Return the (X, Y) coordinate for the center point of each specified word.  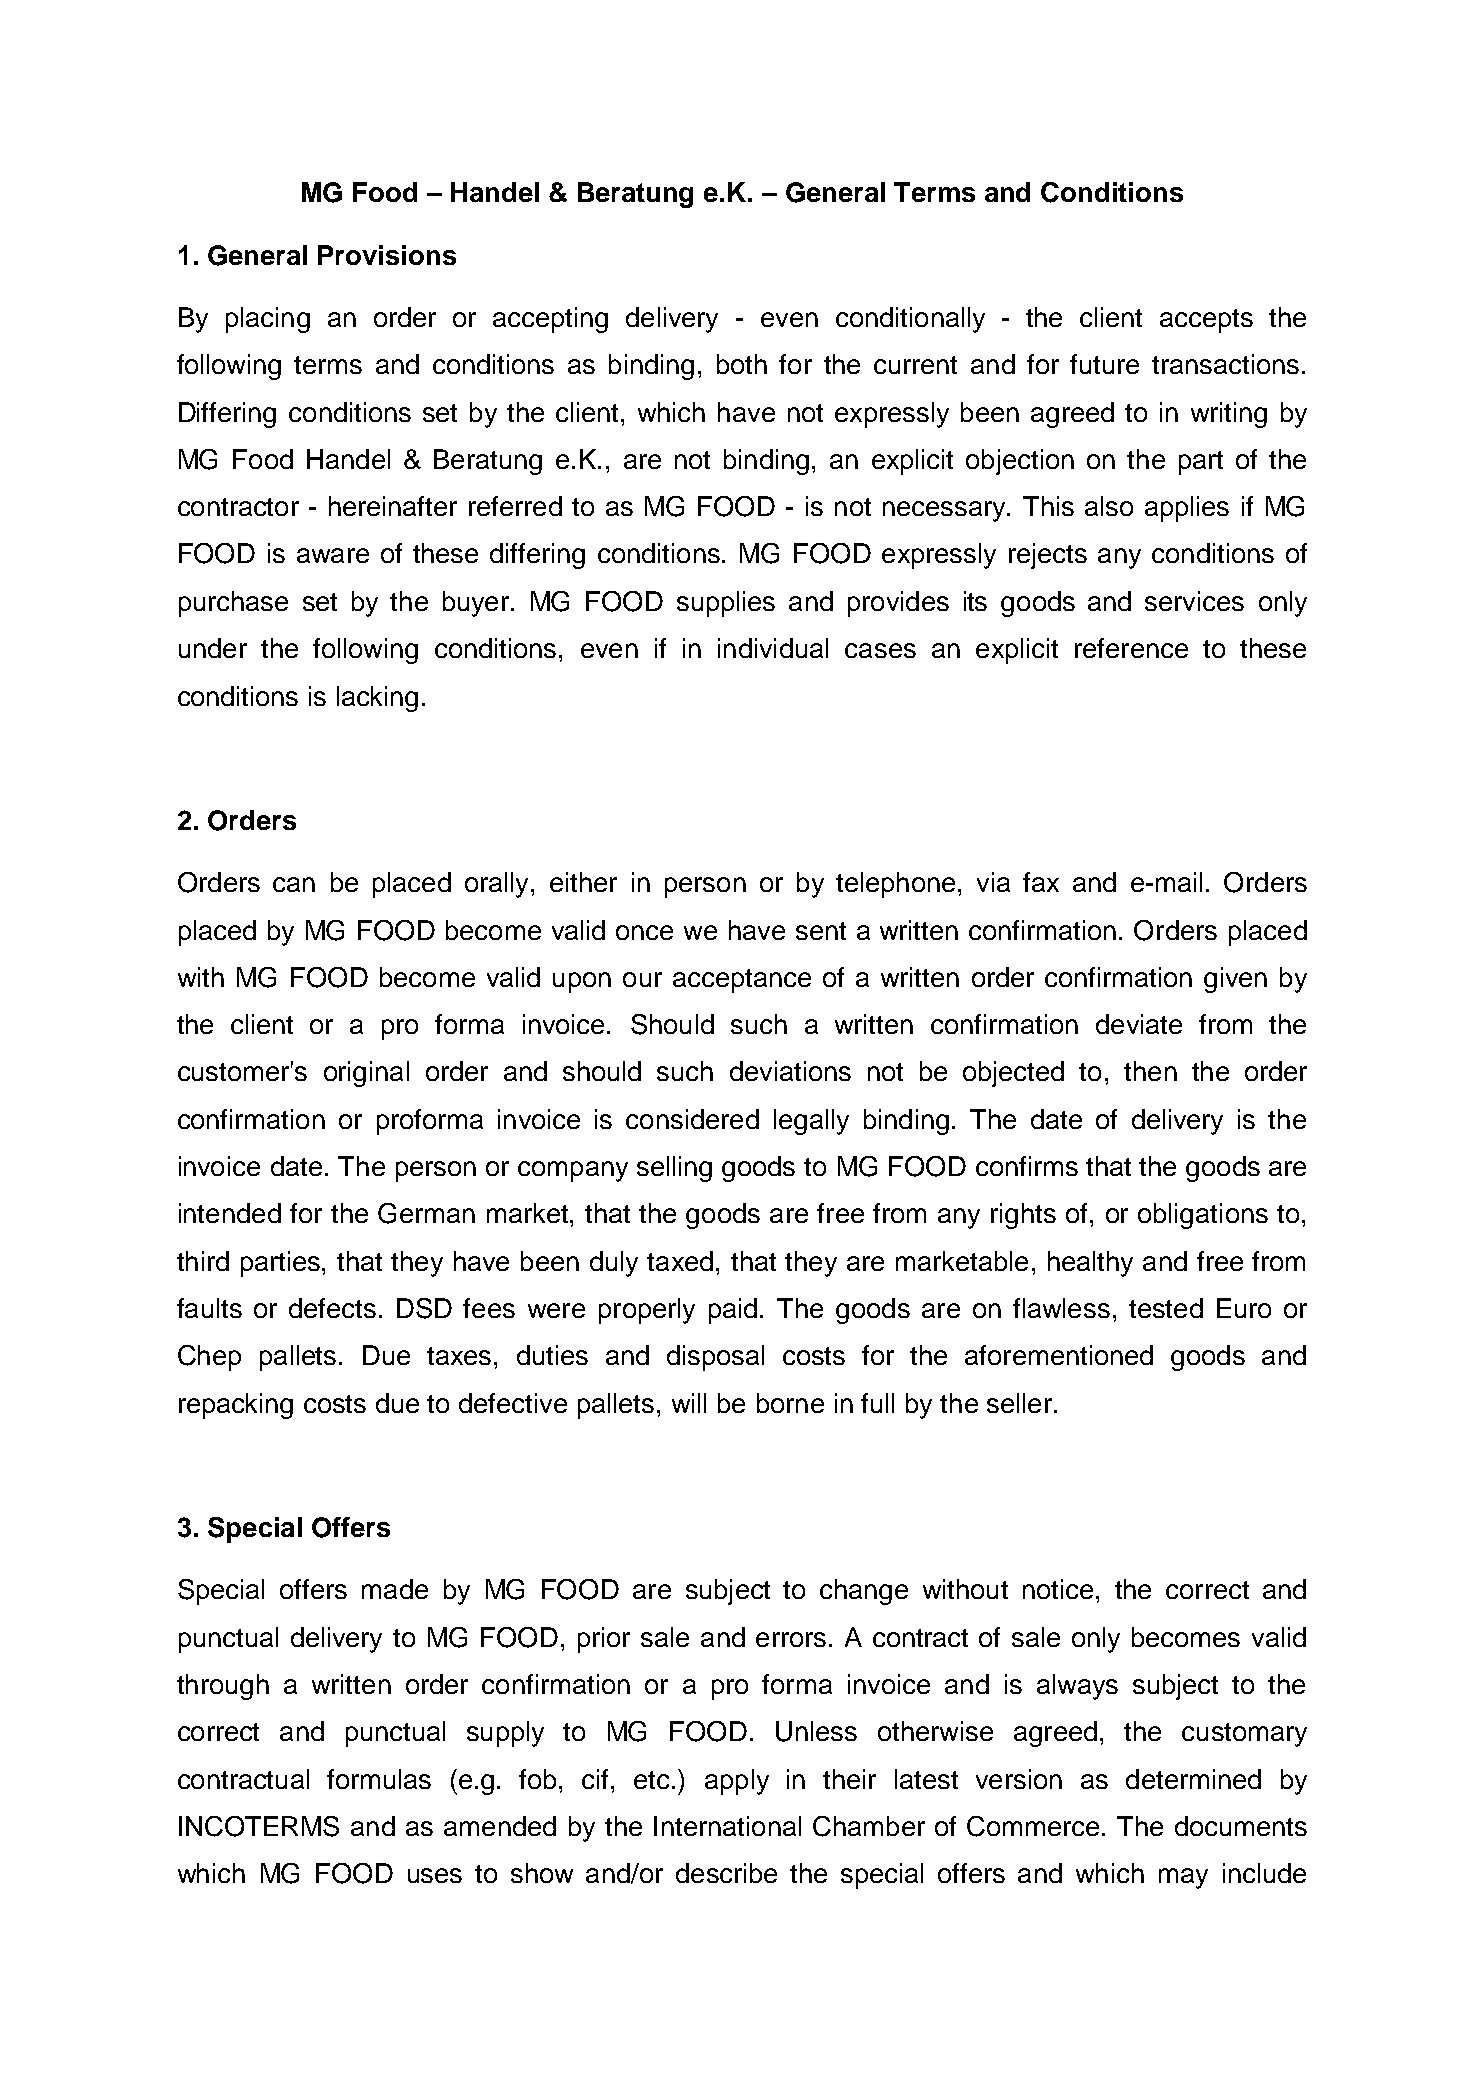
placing (268, 320)
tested (1166, 1308)
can (294, 884)
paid (733, 1311)
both (742, 364)
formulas (379, 1779)
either (583, 882)
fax (1041, 882)
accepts (1206, 321)
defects (332, 1308)
